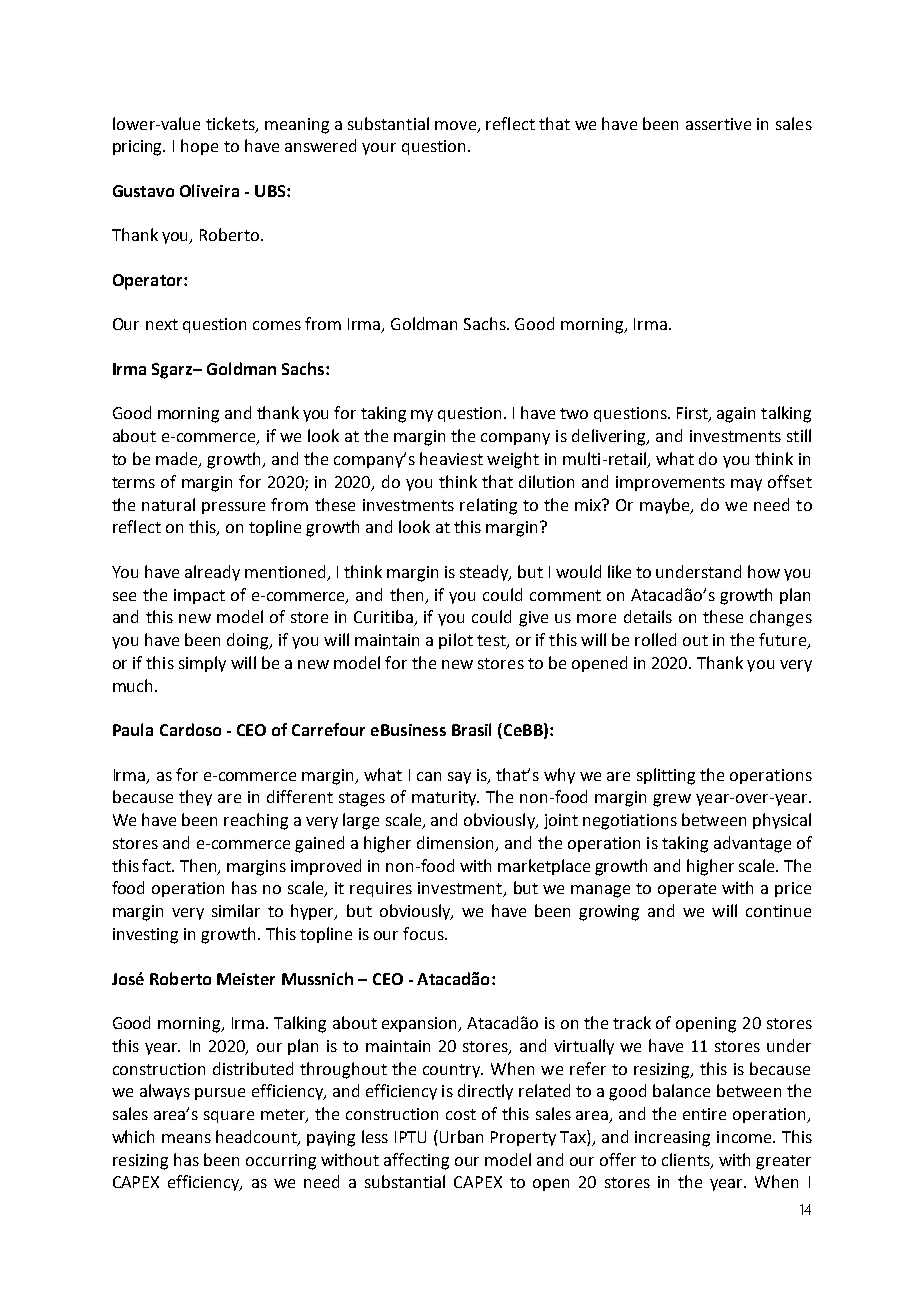 Image resolution: width=924 pixels, height=1308 pixels. I want to click on move, so click(457, 126).
